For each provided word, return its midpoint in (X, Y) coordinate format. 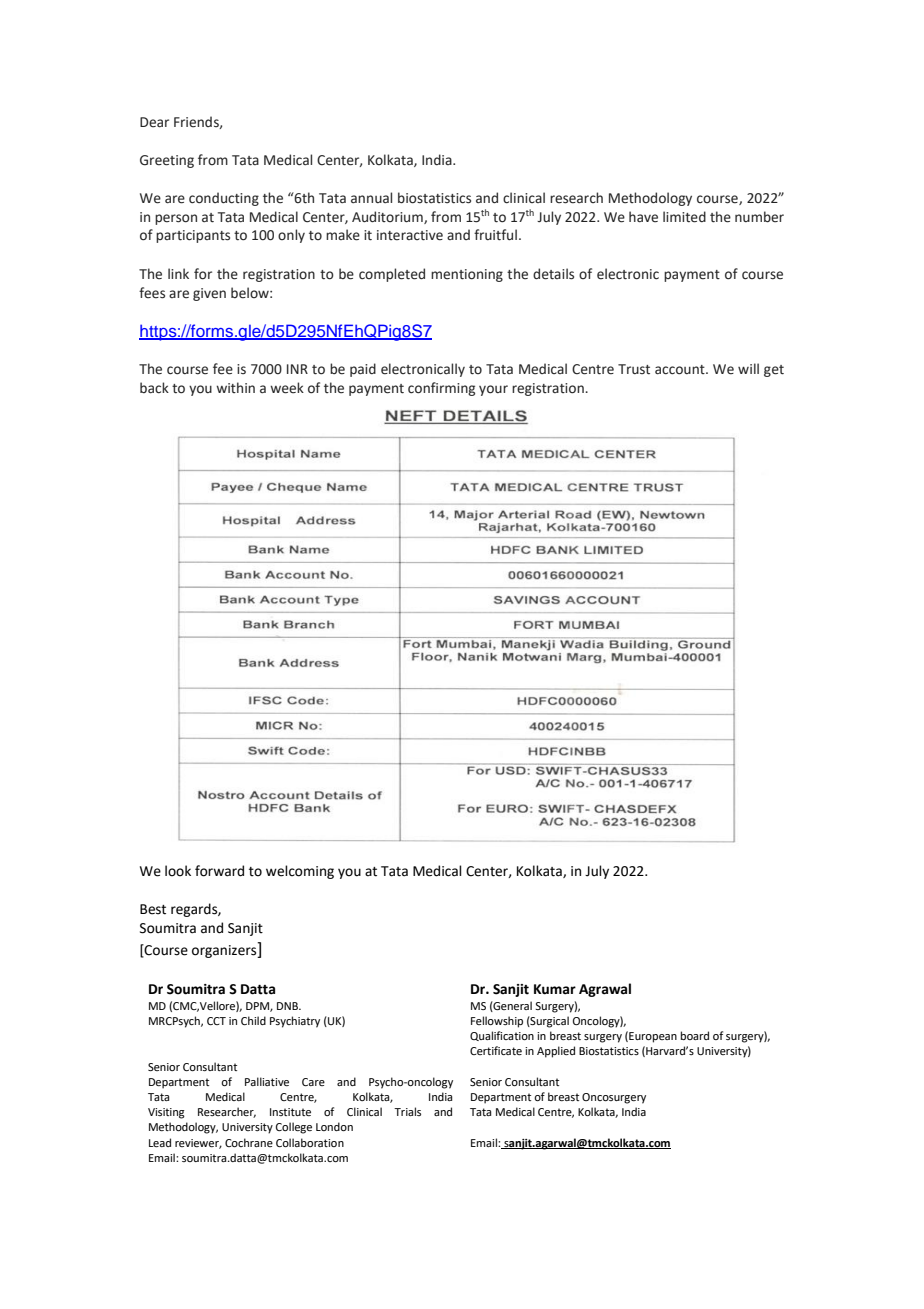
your (493, 390)
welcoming (300, 872)
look (178, 871)
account (681, 370)
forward (219, 871)
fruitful (495, 235)
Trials (407, 1111)
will (748, 368)
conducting (224, 199)
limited (684, 217)
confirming (441, 389)
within (235, 387)
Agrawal (605, 990)
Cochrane (249, 1142)
